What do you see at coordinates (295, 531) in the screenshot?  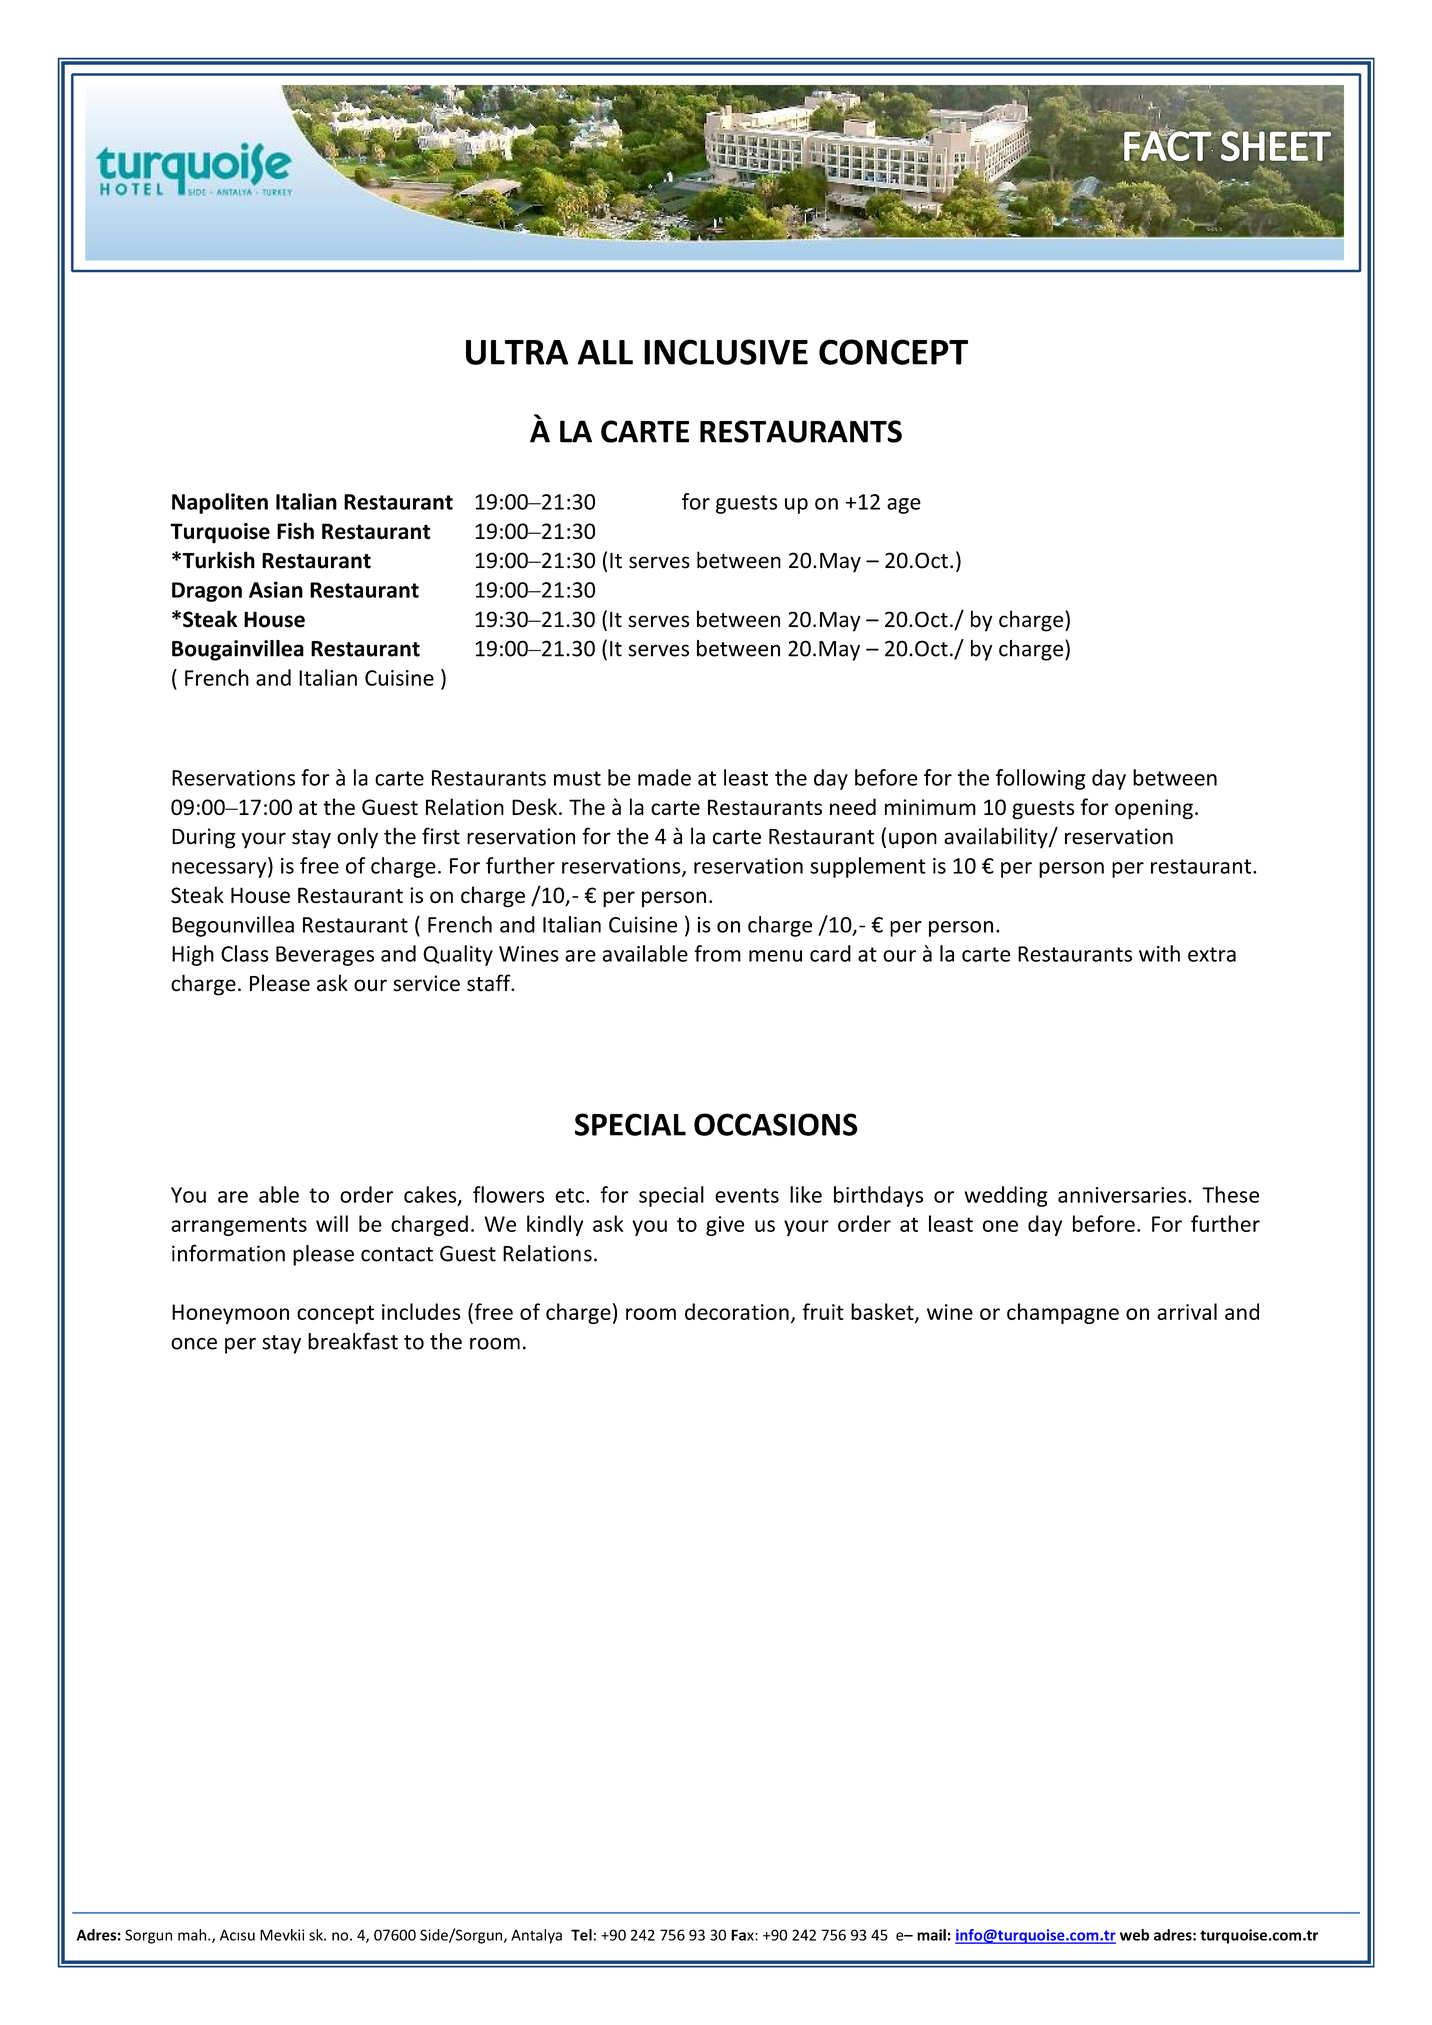 I see `Fish` at bounding box center [295, 531].
